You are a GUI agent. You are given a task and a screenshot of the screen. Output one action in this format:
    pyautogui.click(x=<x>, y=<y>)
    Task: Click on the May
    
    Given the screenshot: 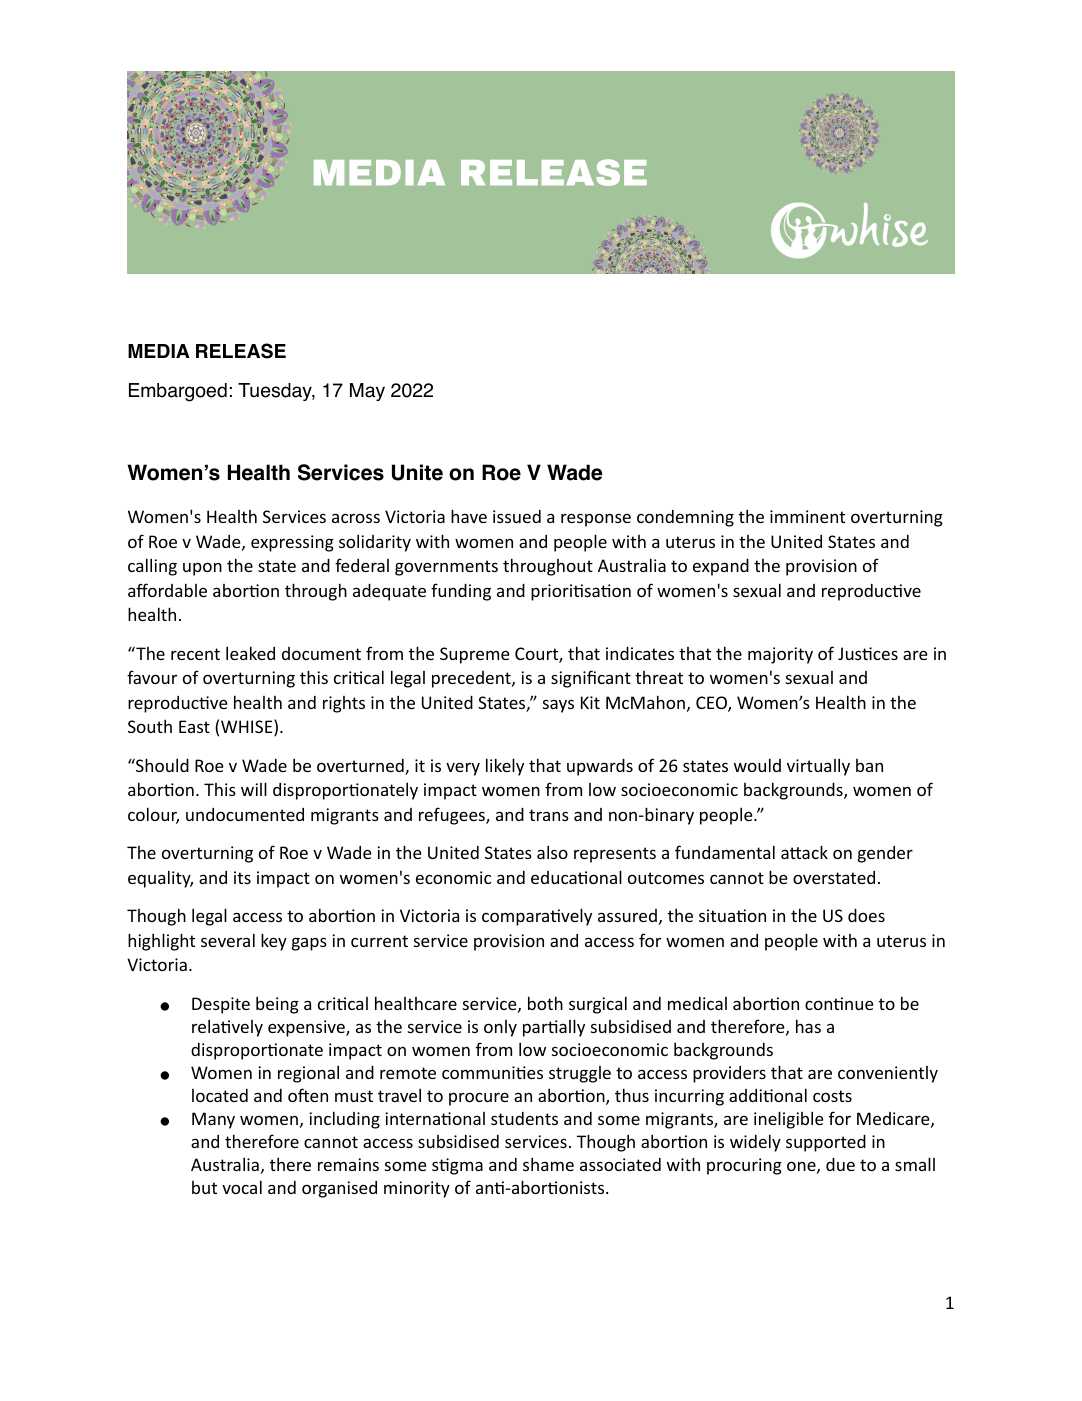 What is the action you would take?
    pyautogui.click(x=367, y=392)
